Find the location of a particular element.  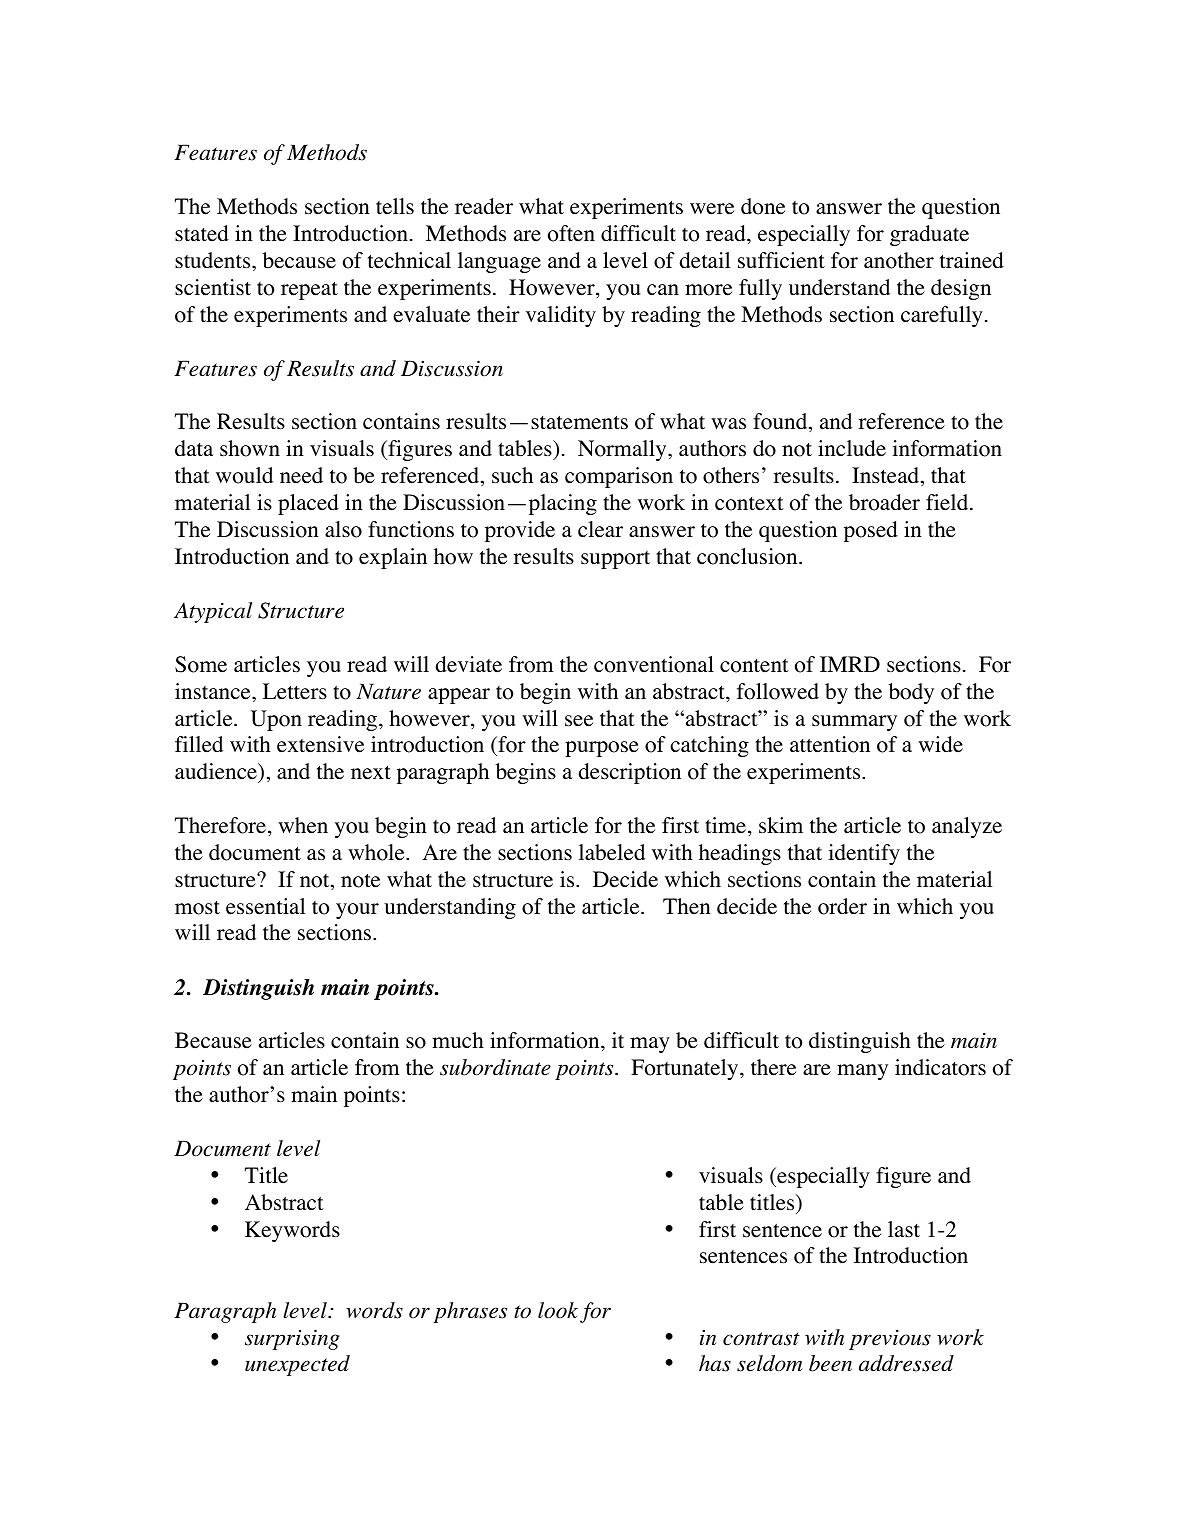

often is located at coordinates (571, 233).
